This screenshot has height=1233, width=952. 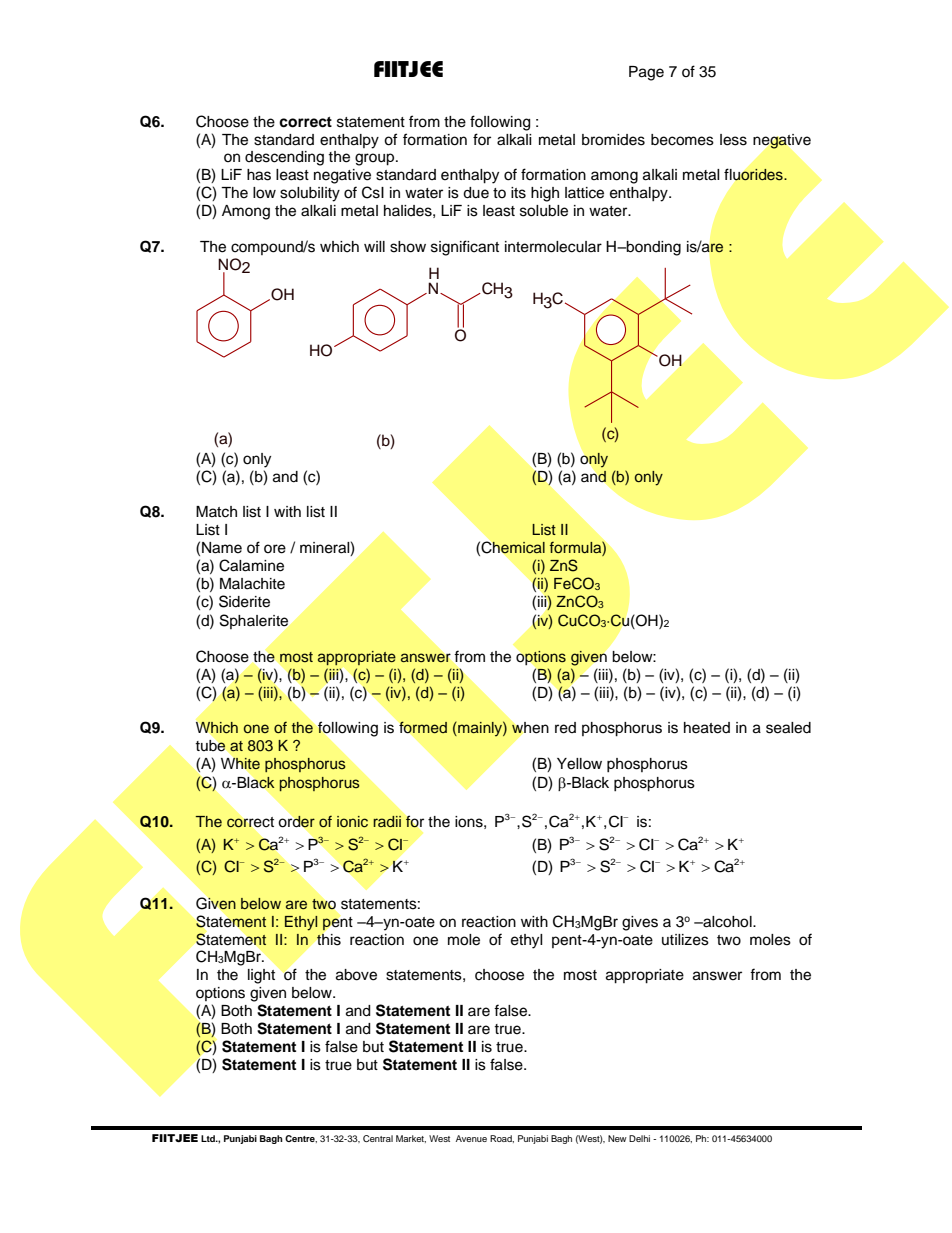 What do you see at coordinates (518, 193) in the screenshot?
I see `its` at bounding box center [518, 193].
